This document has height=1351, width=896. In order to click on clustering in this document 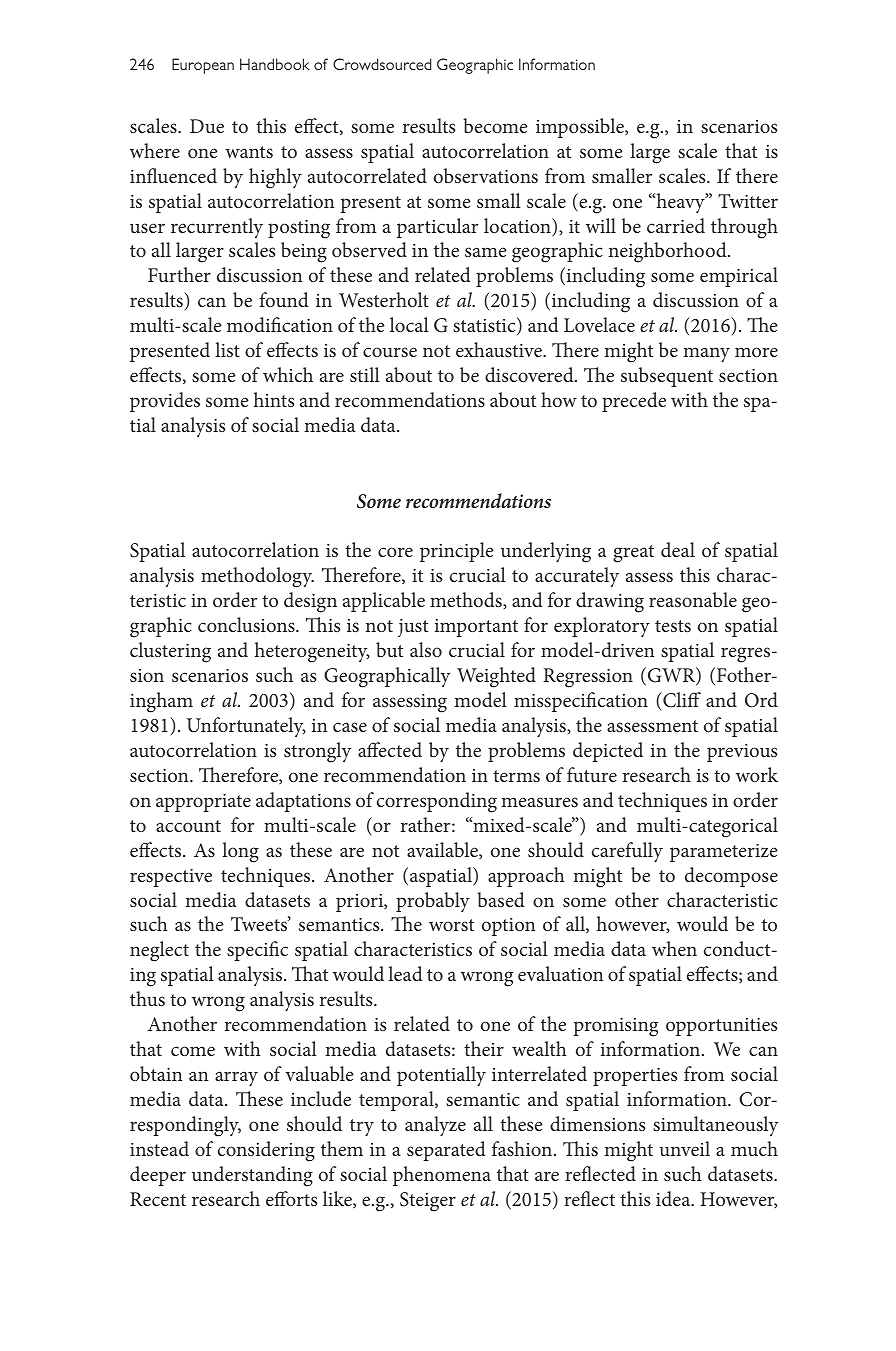, I will do `click(170, 652)`.
